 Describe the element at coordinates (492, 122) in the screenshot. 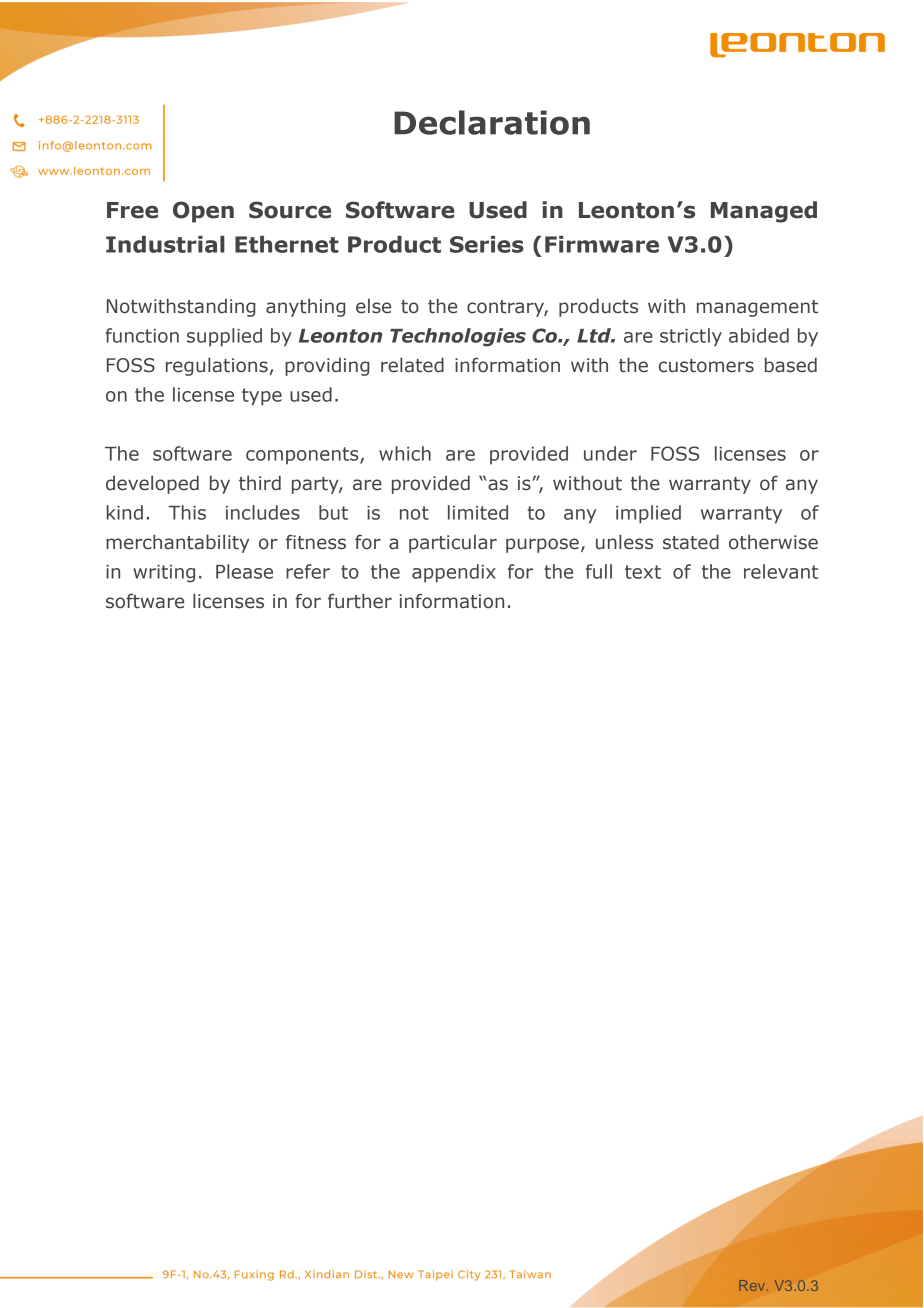

I see `Declaration` at that location.
